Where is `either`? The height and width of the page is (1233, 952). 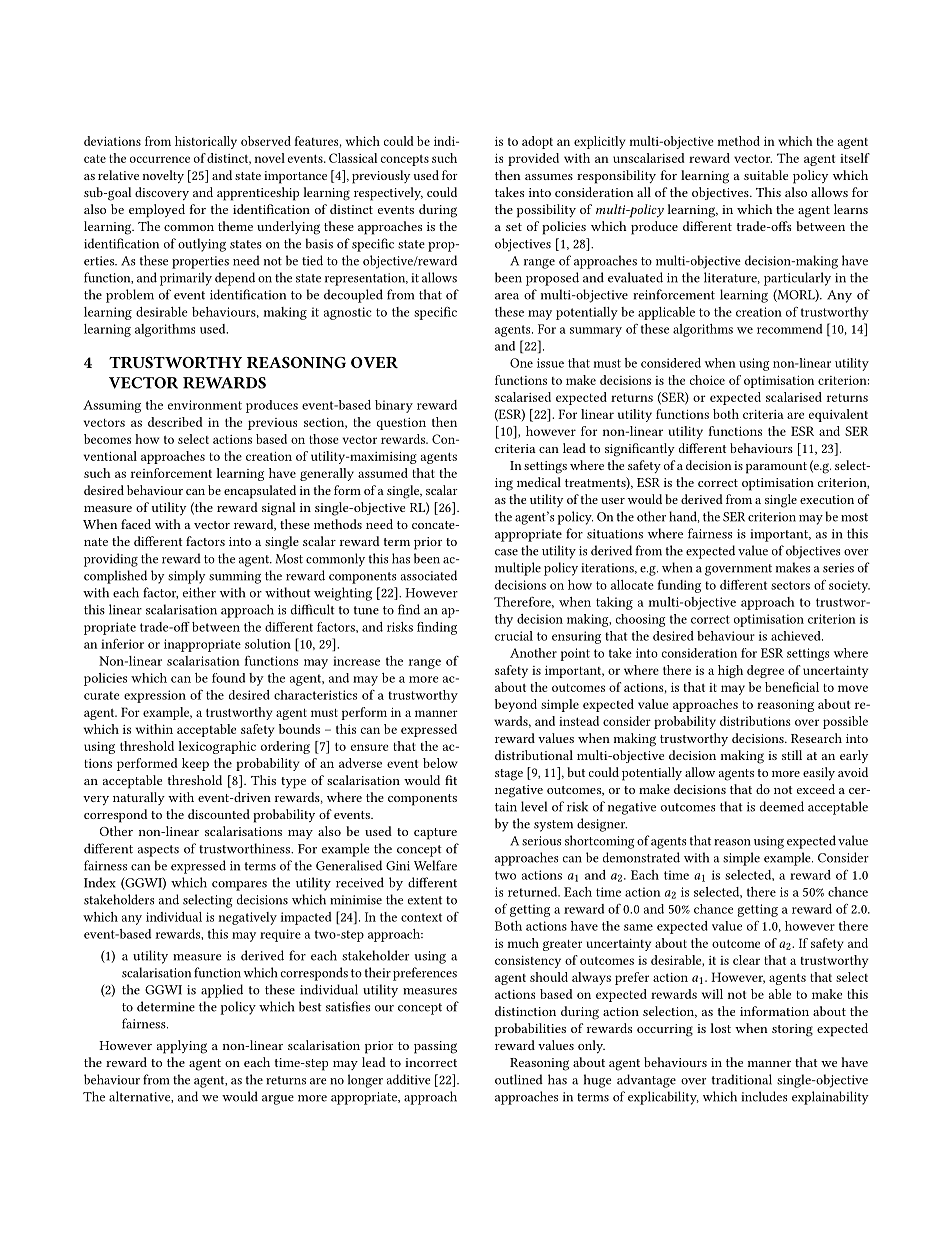 either is located at coordinates (199, 592).
